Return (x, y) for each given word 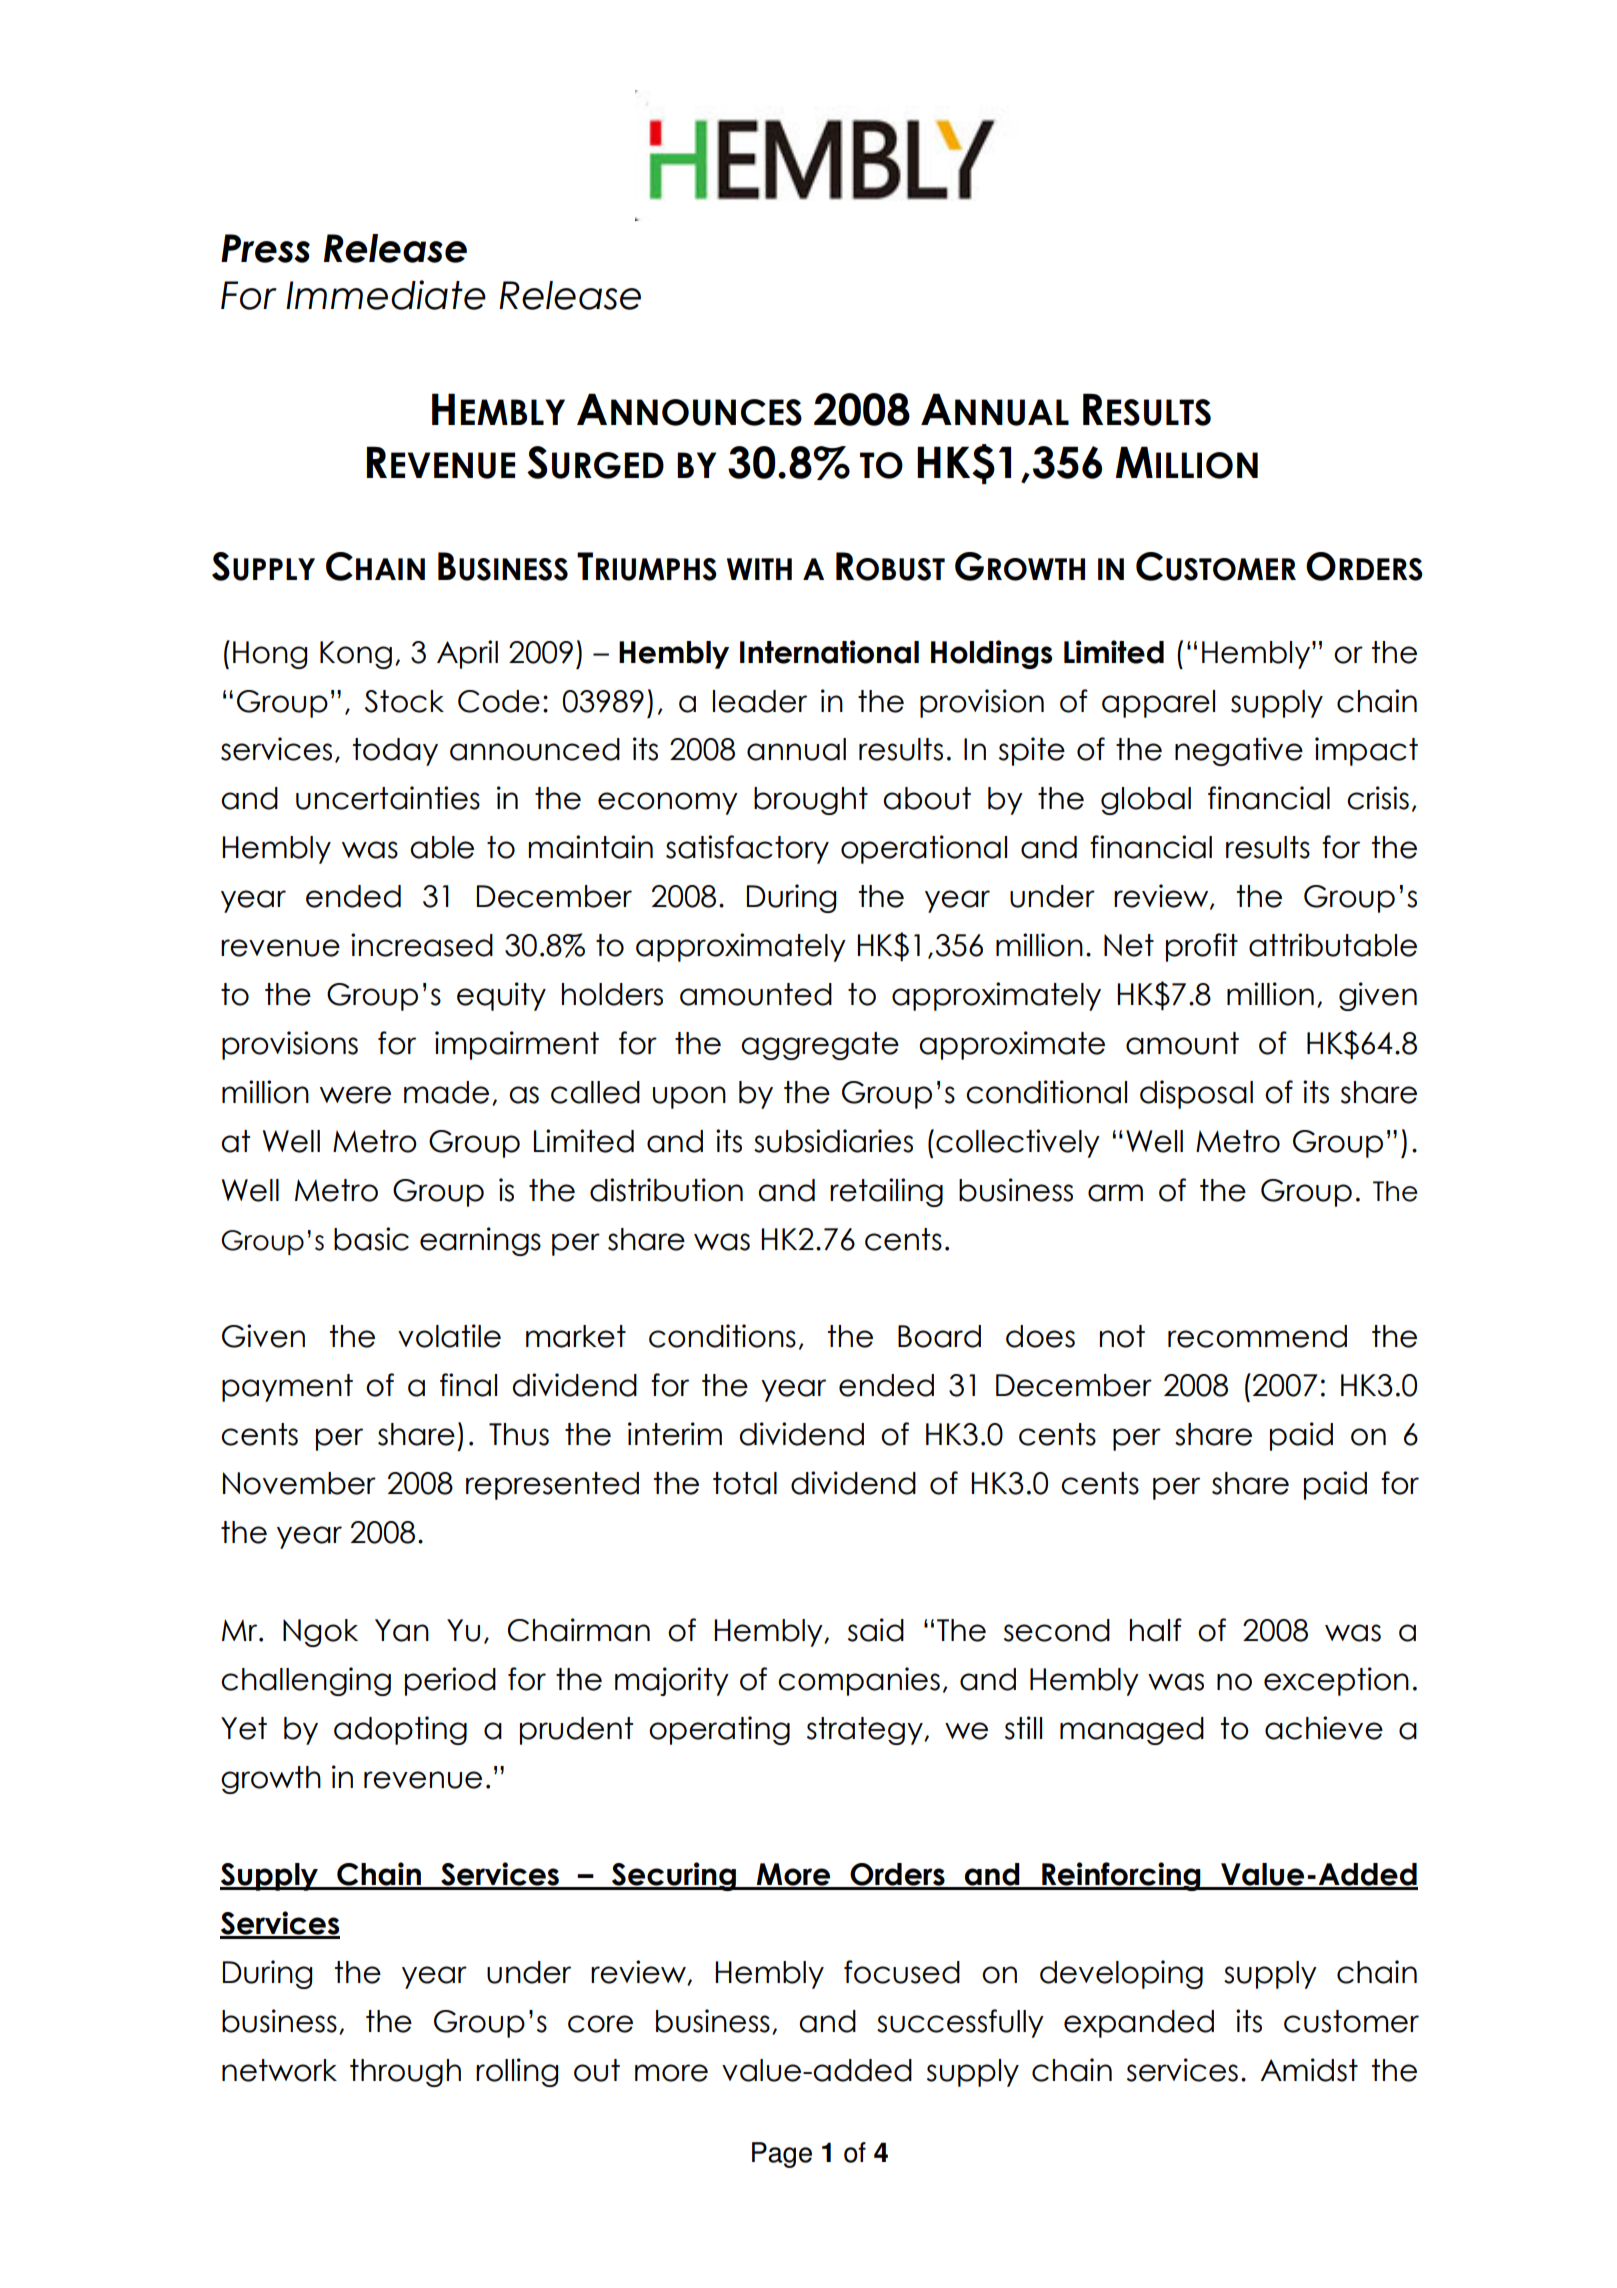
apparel (1158, 704)
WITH (759, 569)
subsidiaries (833, 1141)
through (405, 2073)
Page (782, 2155)
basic (371, 1239)
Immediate (386, 295)
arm (1115, 1193)
